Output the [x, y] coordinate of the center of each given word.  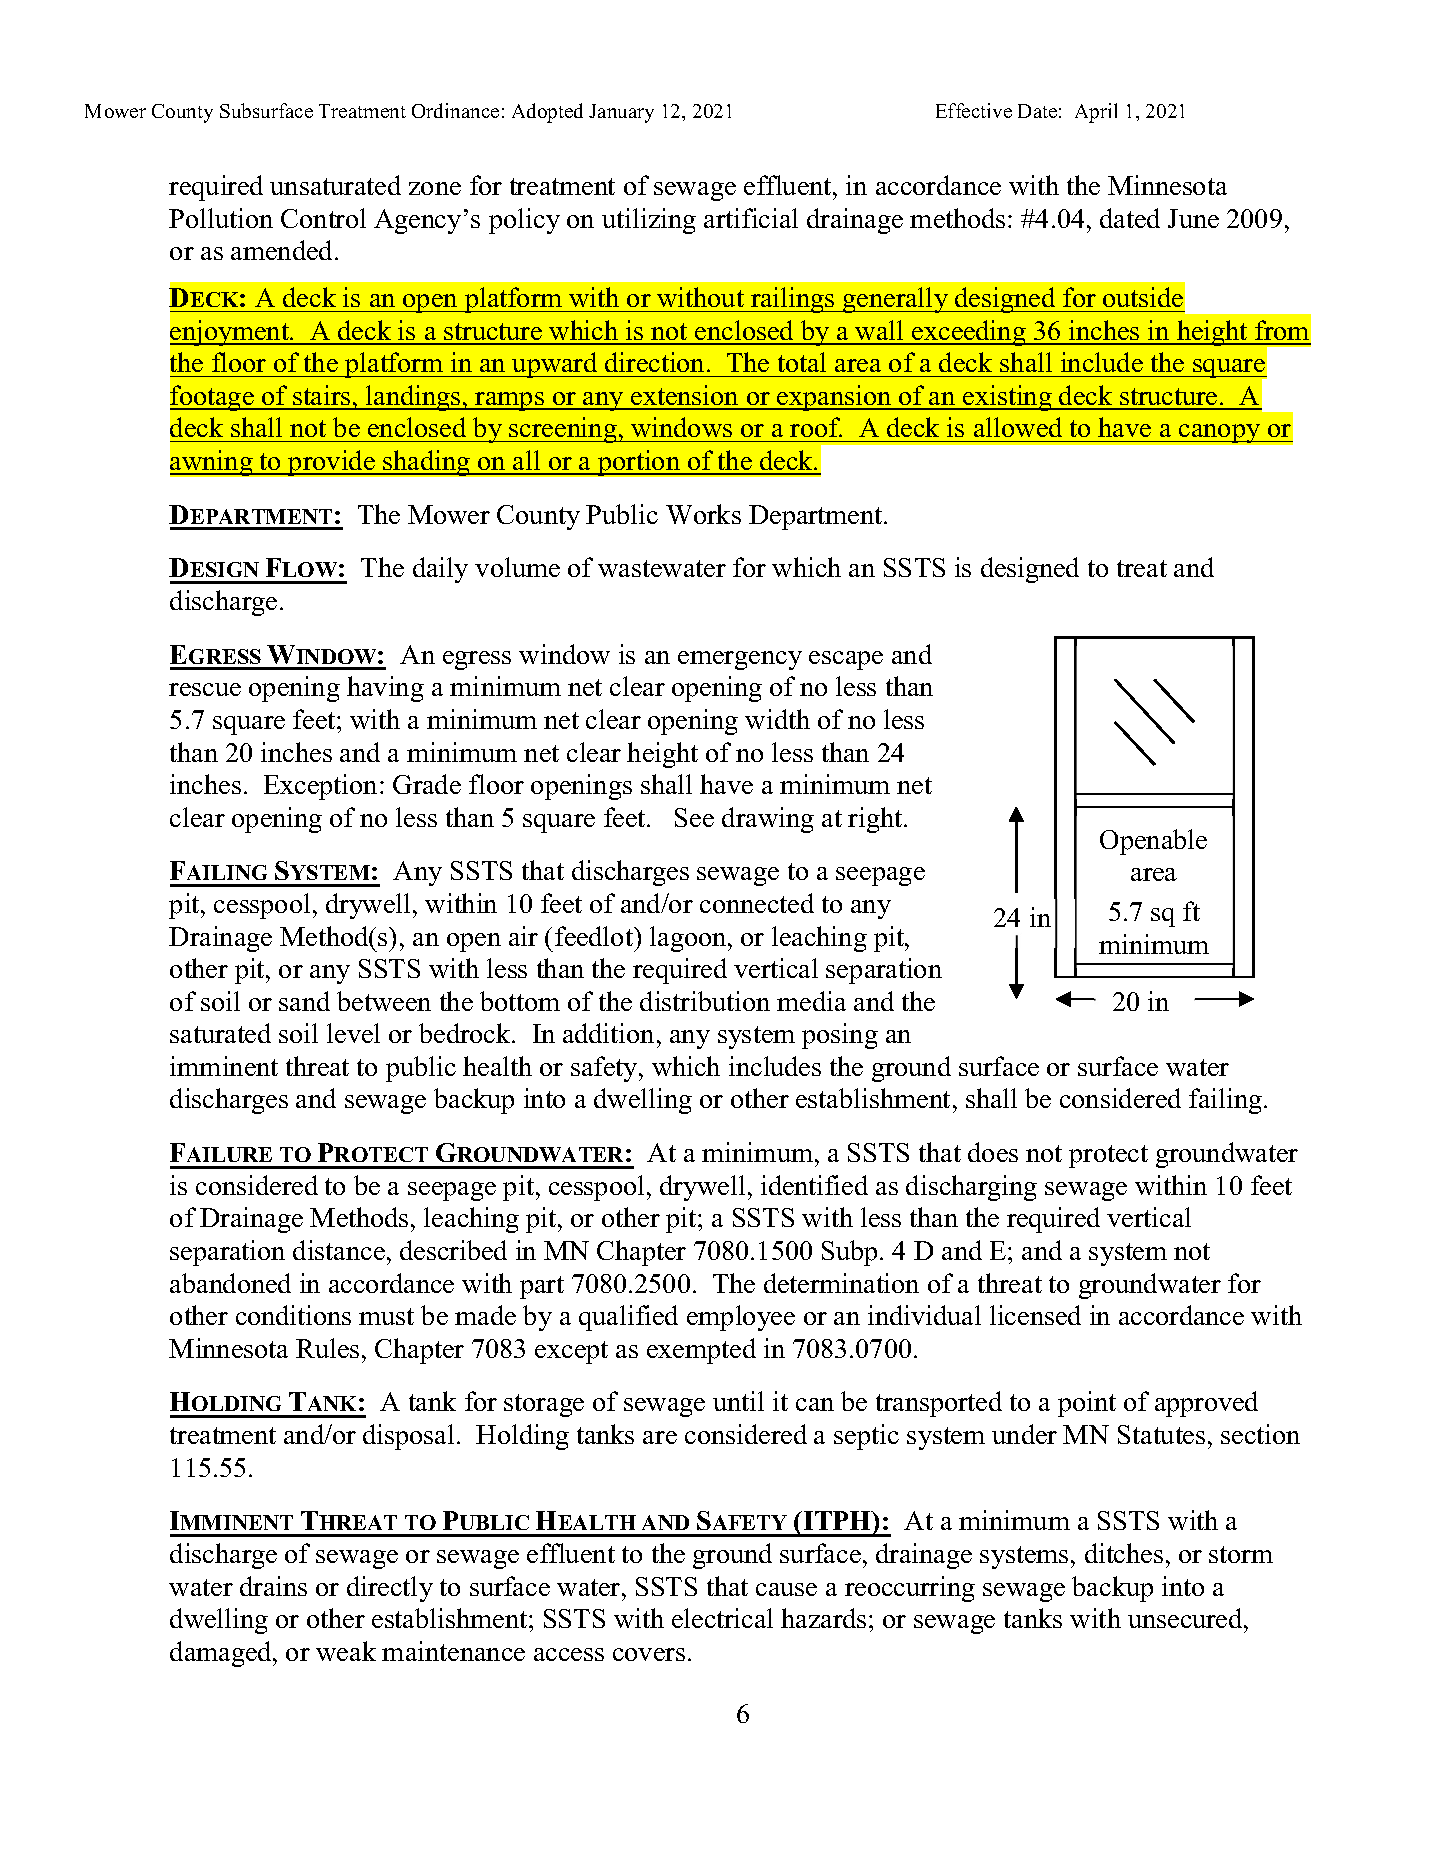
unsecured [1186, 1618]
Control [323, 218]
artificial [751, 218]
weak [346, 1651]
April [1096, 113]
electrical [722, 1618]
